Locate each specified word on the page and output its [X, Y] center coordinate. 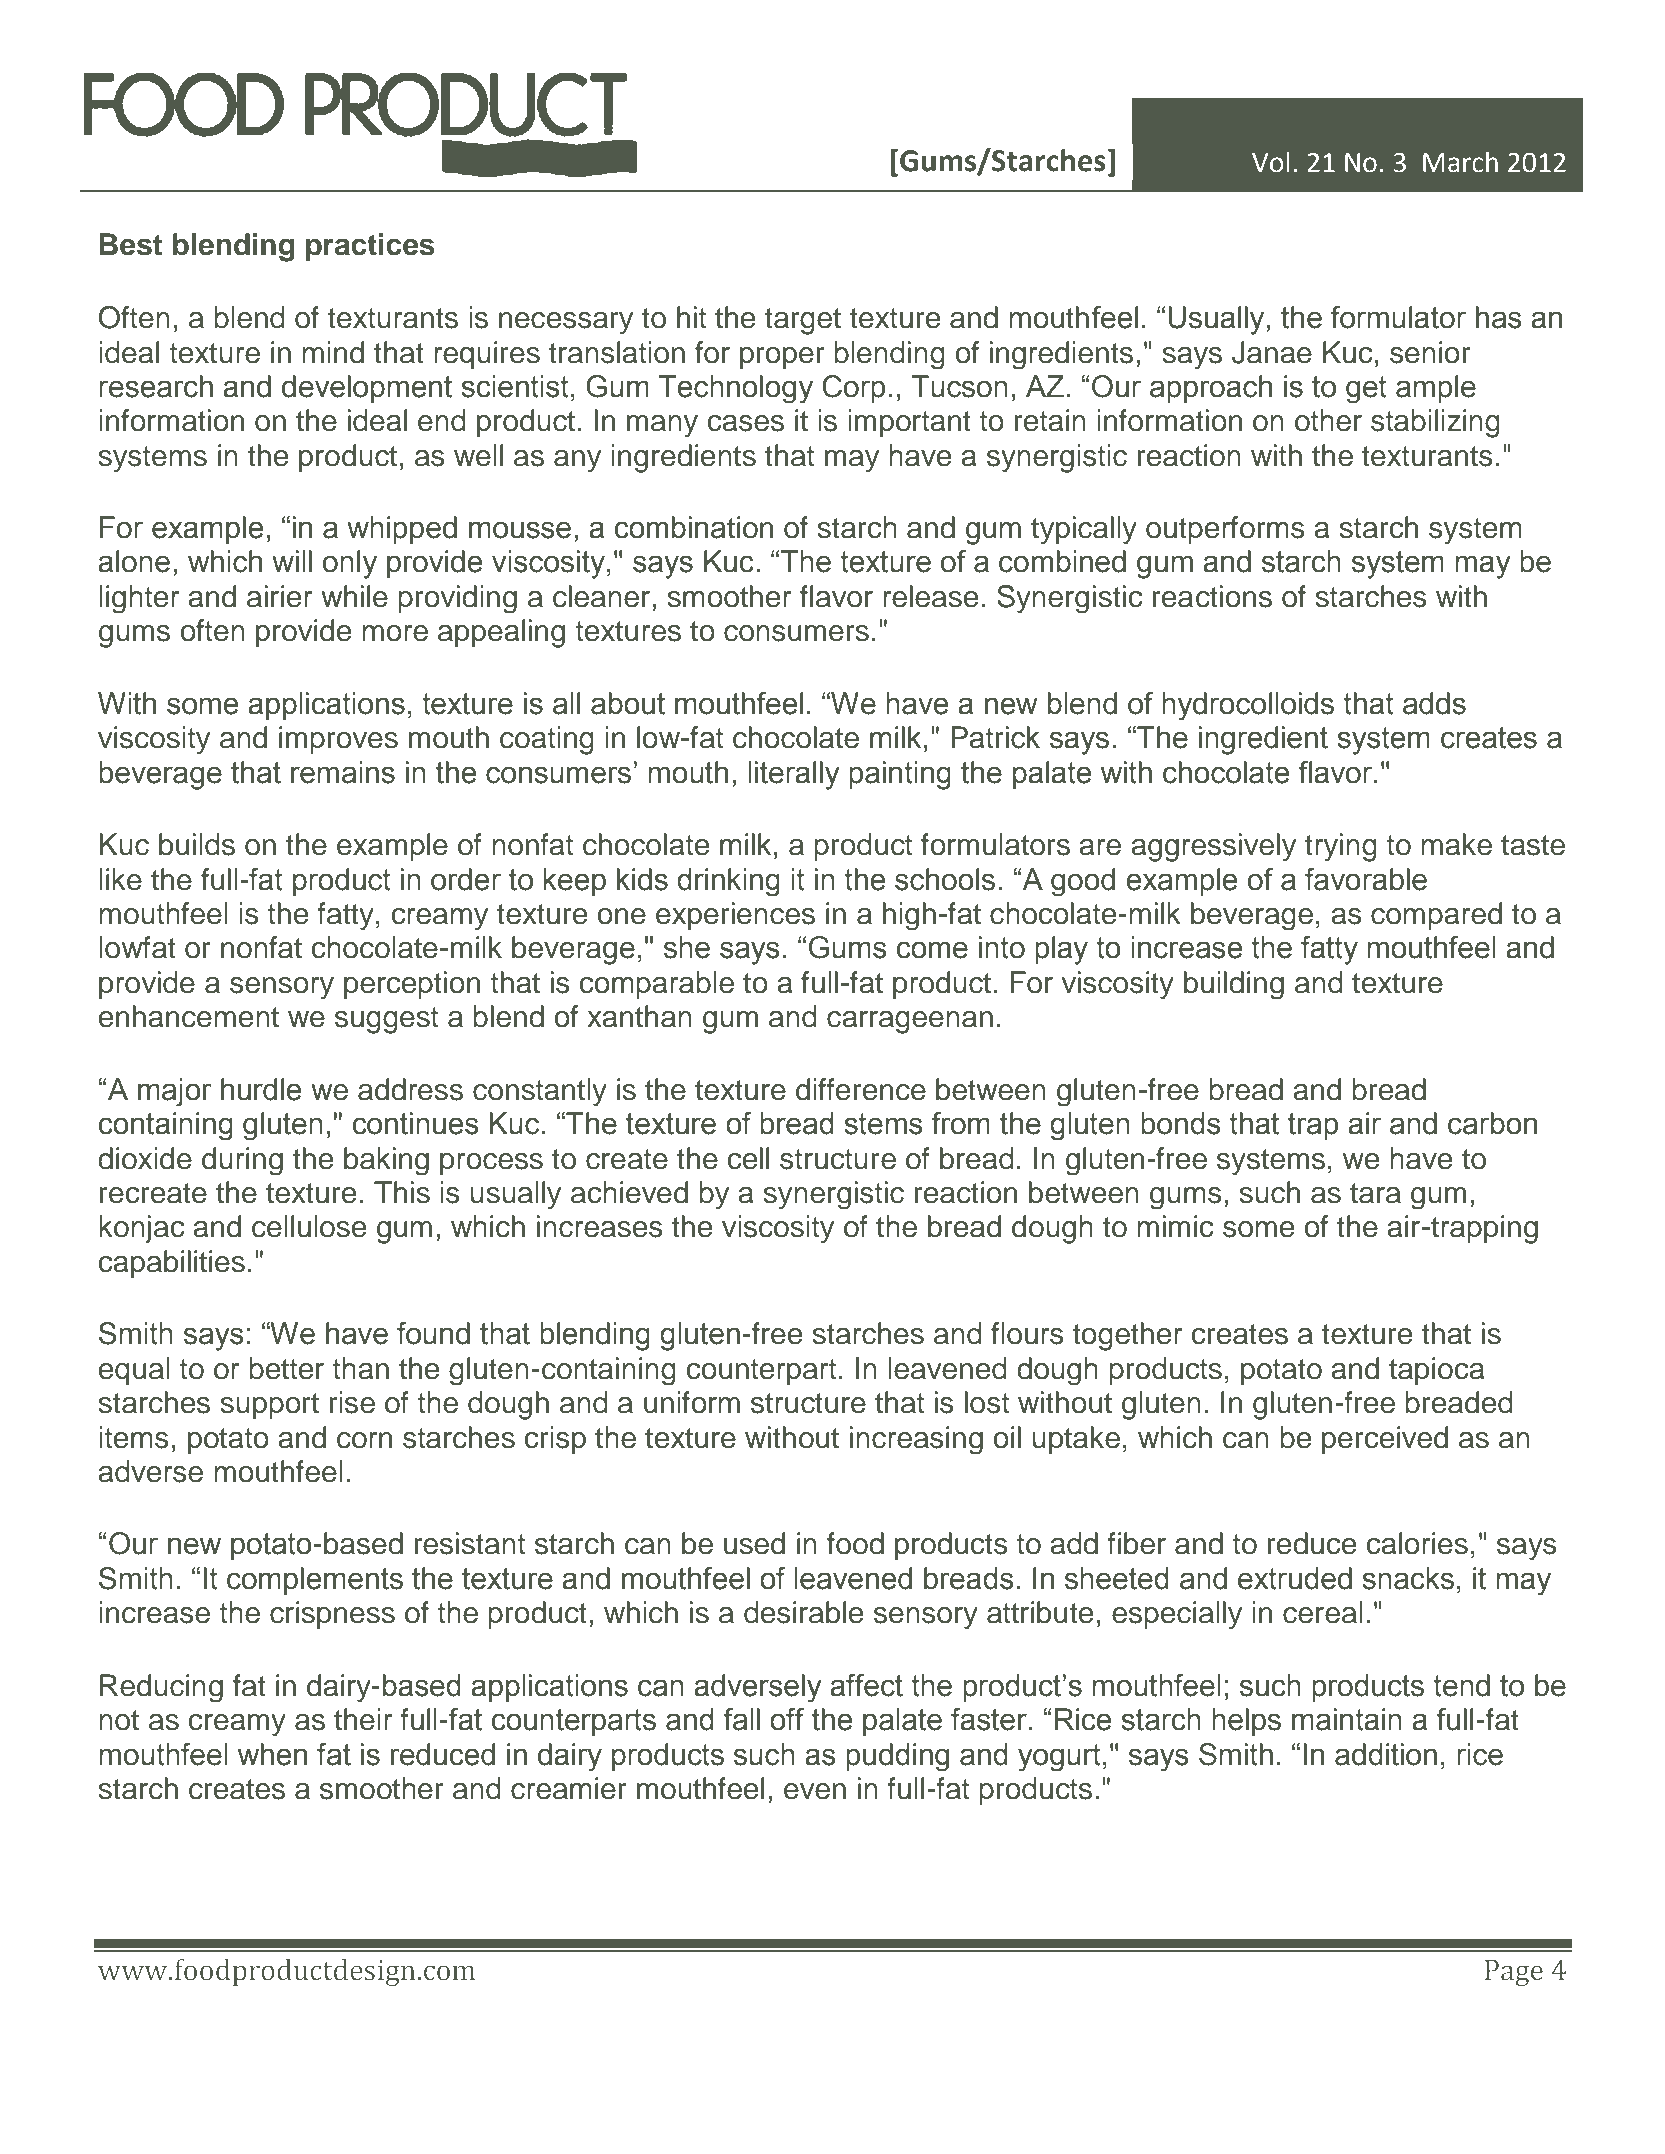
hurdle [261, 1089]
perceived [1385, 1440]
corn [364, 1440]
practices [370, 247]
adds [1434, 703]
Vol [1271, 162]
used [754, 1543]
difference [861, 1089]
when [272, 1754]
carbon [1492, 1123]
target [803, 321]
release [930, 596]
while [354, 596]
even [815, 1791]
